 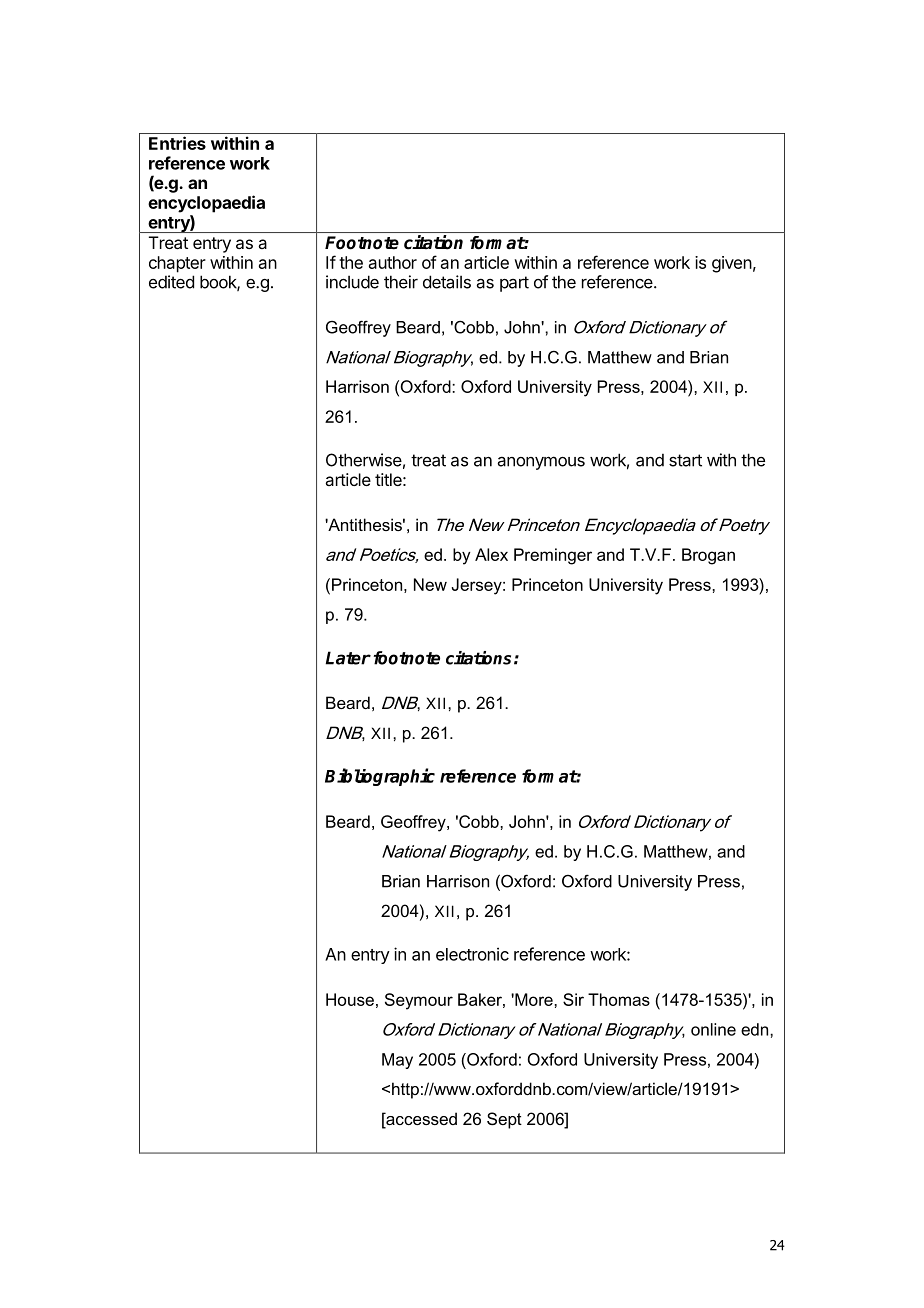 What do you see at coordinates (732, 264) in the page?
I see `given` at bounding box center [732, 264].
